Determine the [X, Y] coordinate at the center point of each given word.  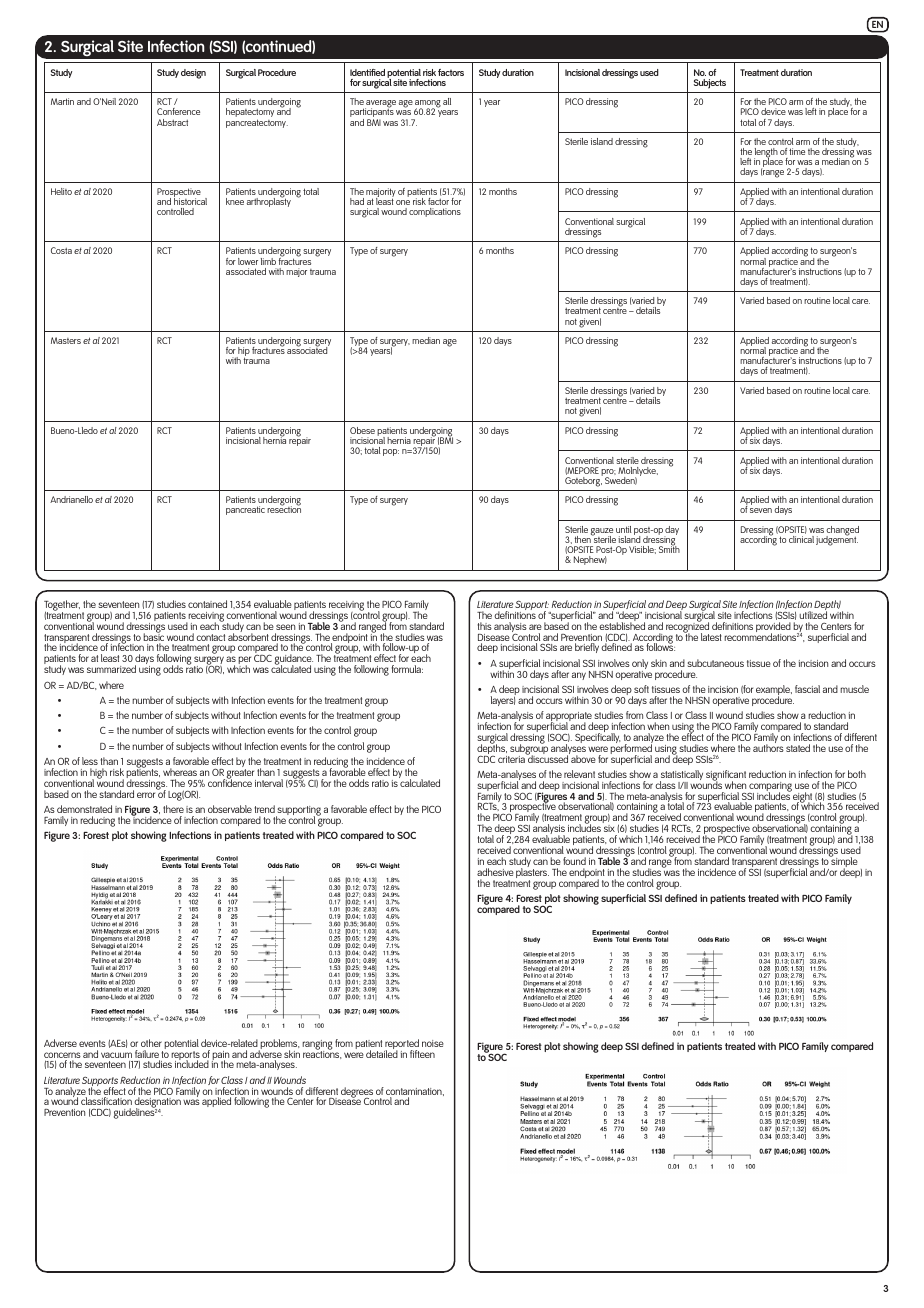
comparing [770, 788]
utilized [813, 614]
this [485, 626]
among [428, 105]
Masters [66, 340]
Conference [178, 111]
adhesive [495, 872]
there [173, 809]
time [797, 151]
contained [207, 604]
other [151, 1043]
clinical [801, 539]
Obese [362, 430]
